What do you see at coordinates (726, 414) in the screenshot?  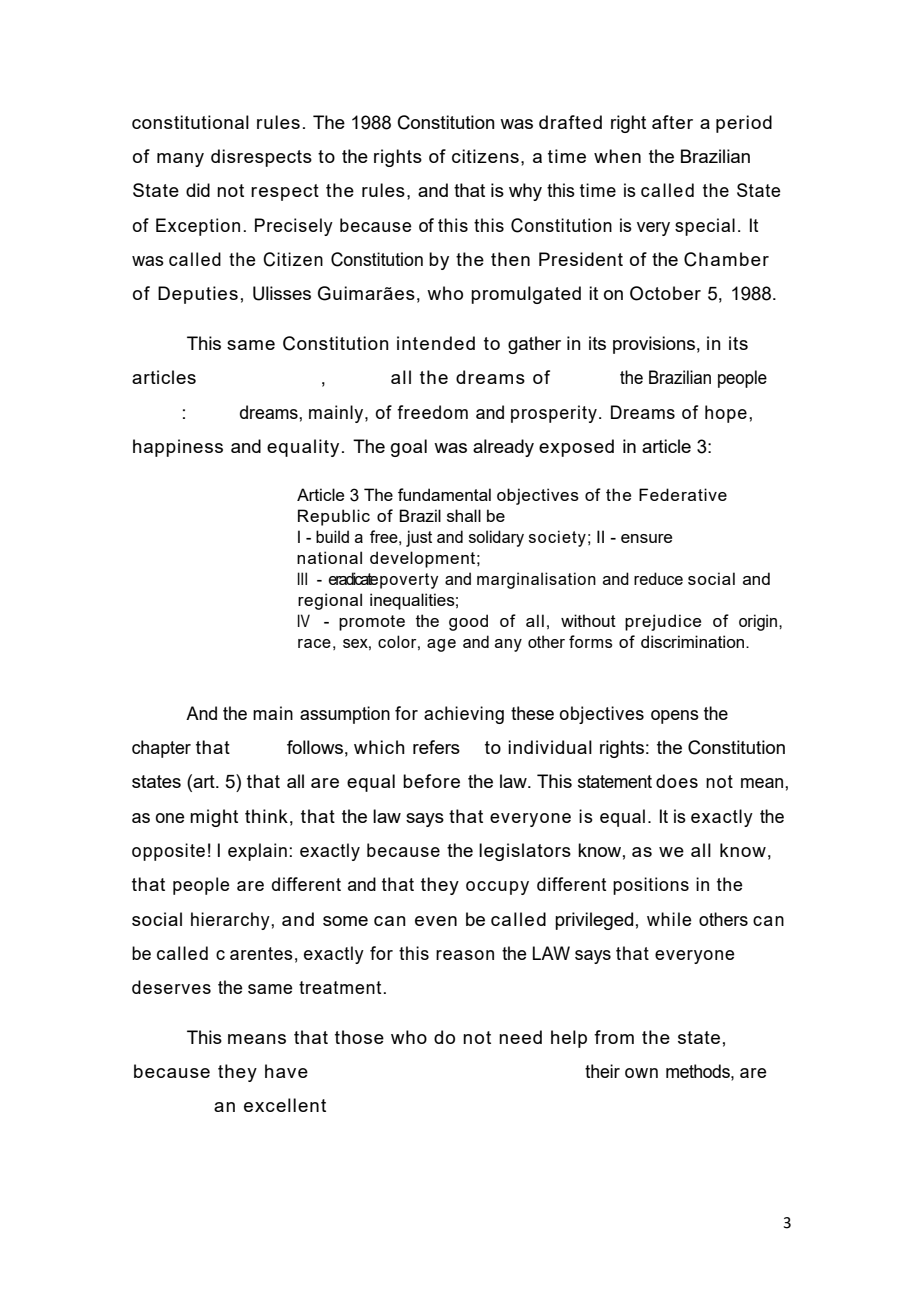 I see `hope` at bounding box center [726, 414].
